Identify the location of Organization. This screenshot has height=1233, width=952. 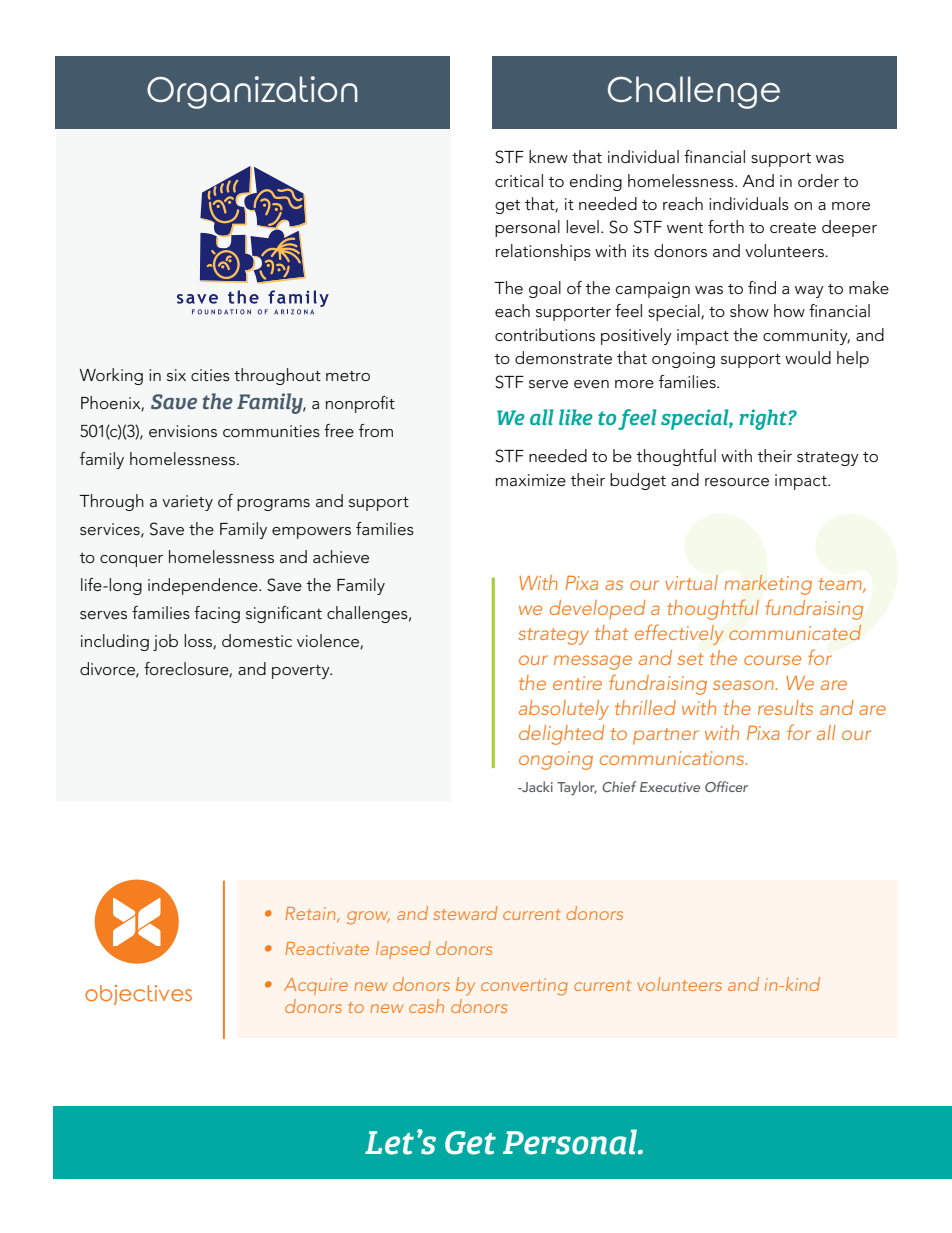
(252, 92).
